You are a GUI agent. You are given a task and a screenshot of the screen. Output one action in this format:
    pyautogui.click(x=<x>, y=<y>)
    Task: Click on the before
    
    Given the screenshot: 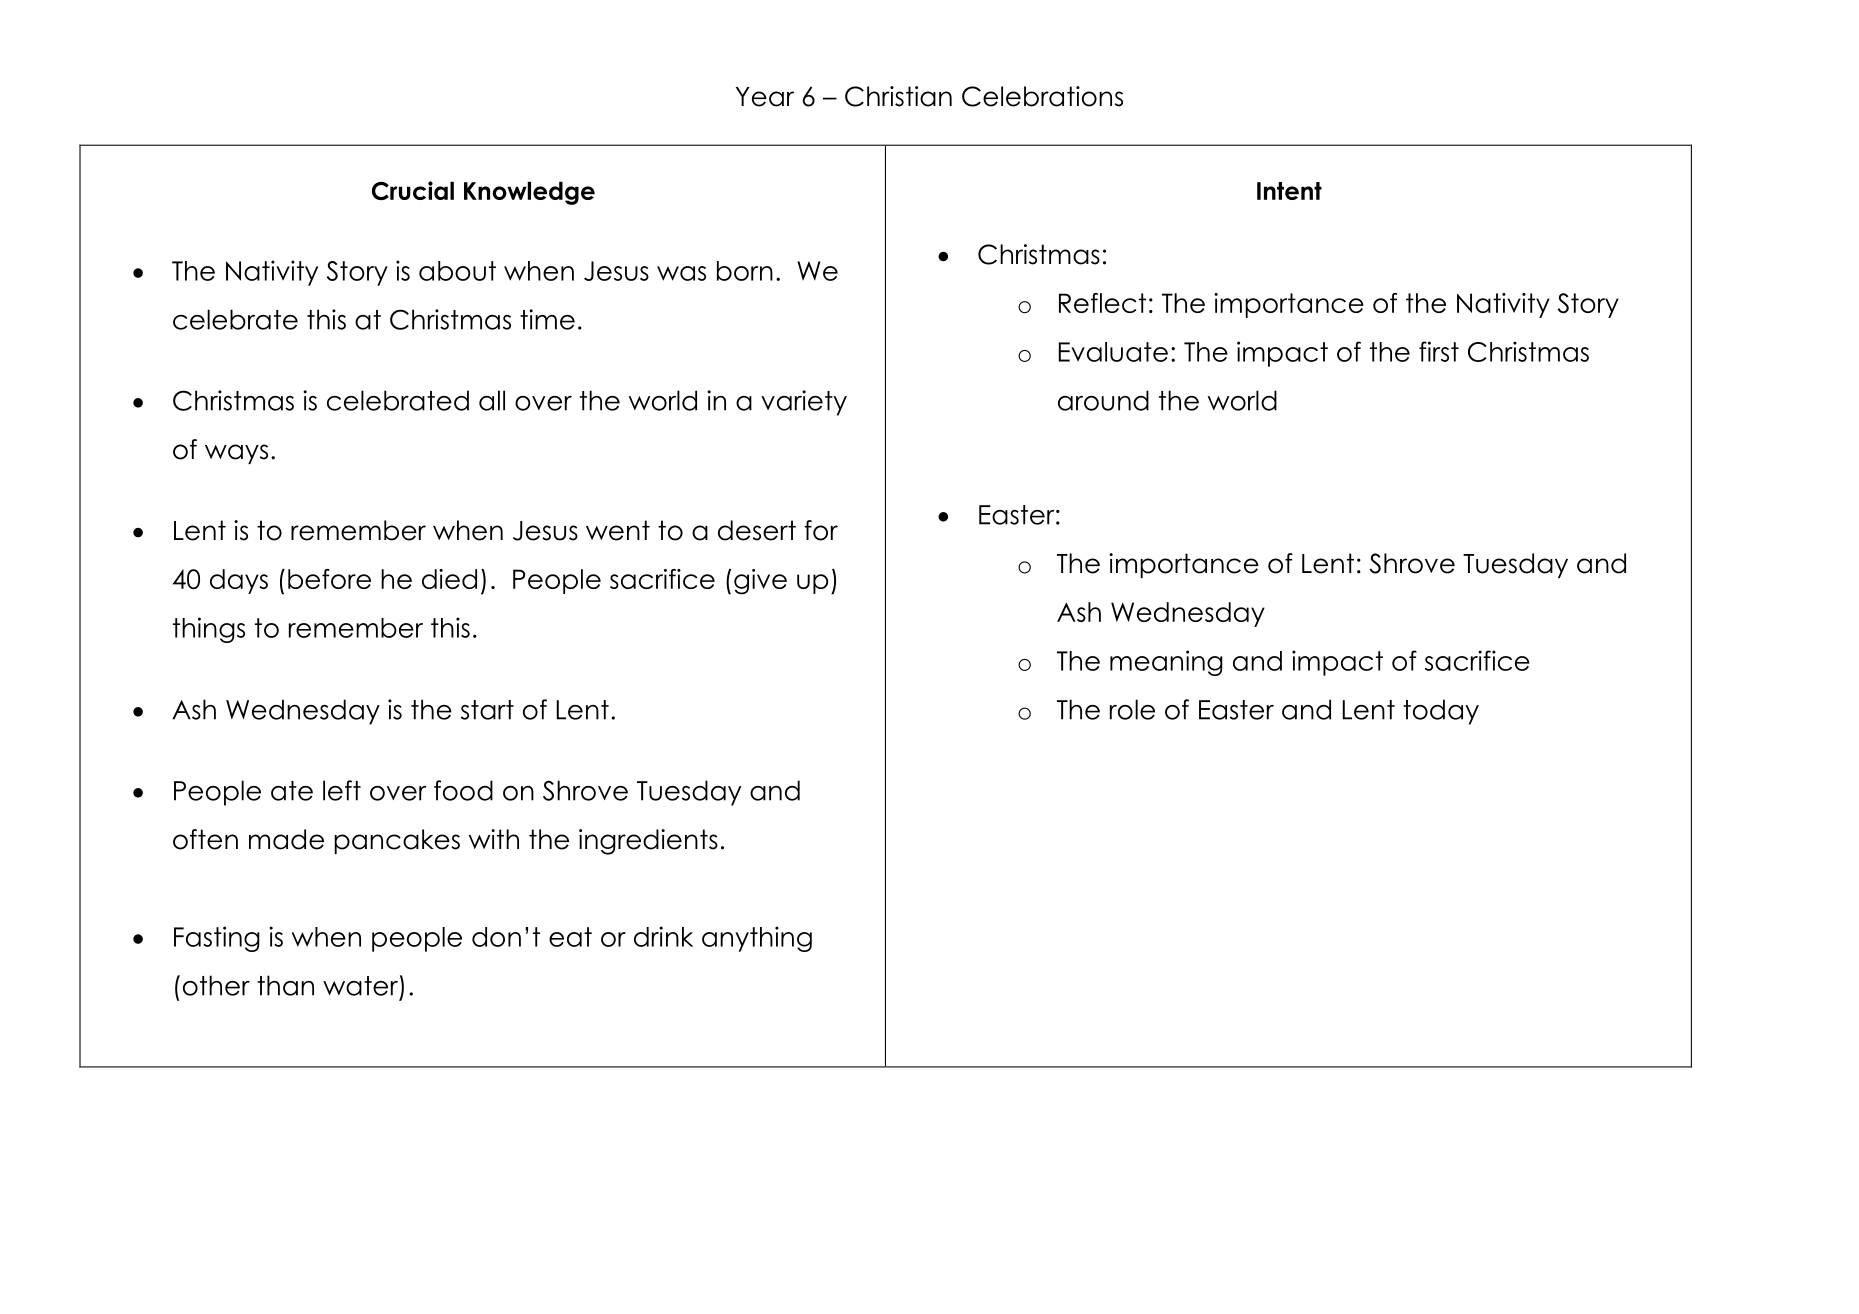 What is the action you would take?
    pyautogui.click(x=329, y=579)
